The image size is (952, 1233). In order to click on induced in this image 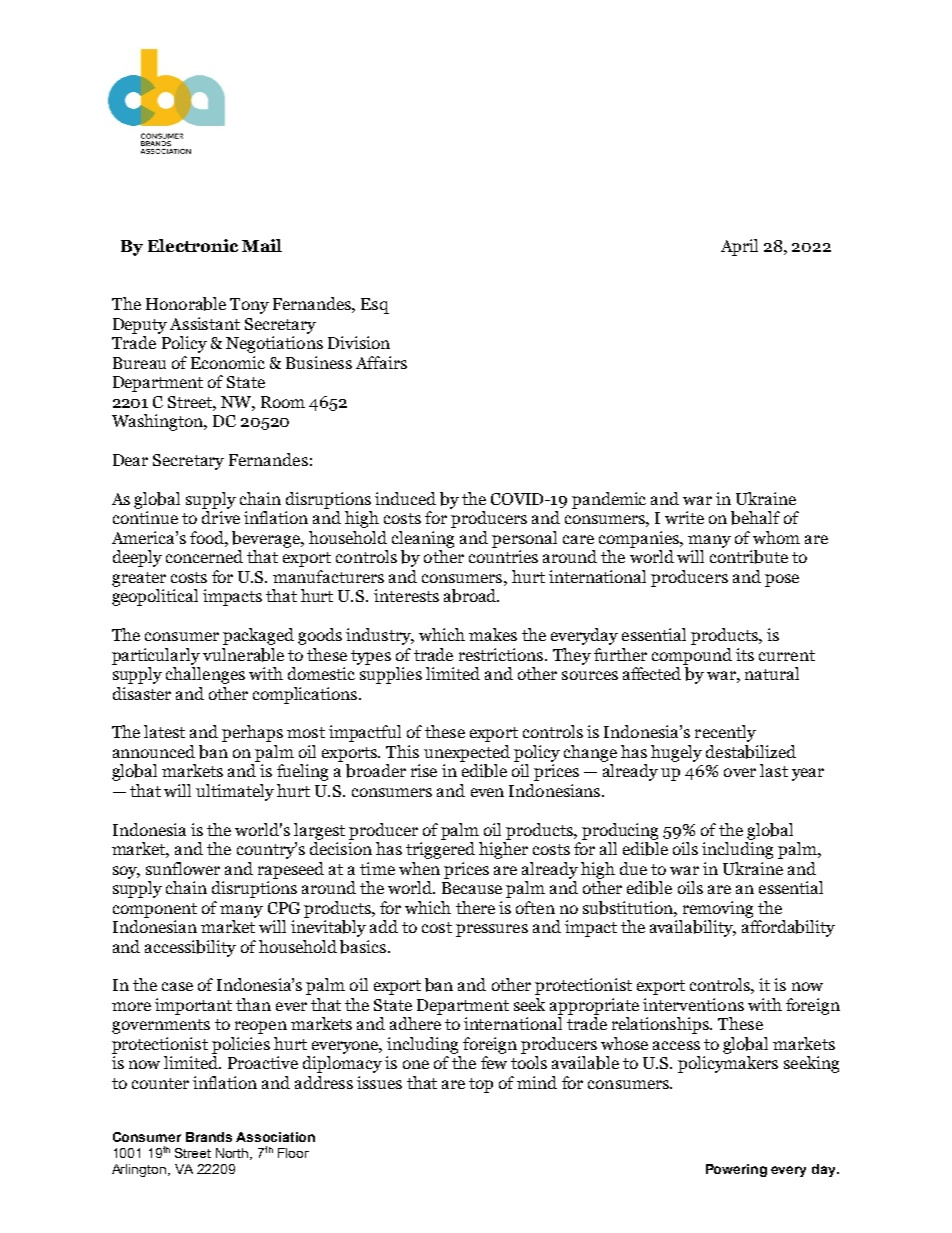, I will do `click(405, 498)`.
